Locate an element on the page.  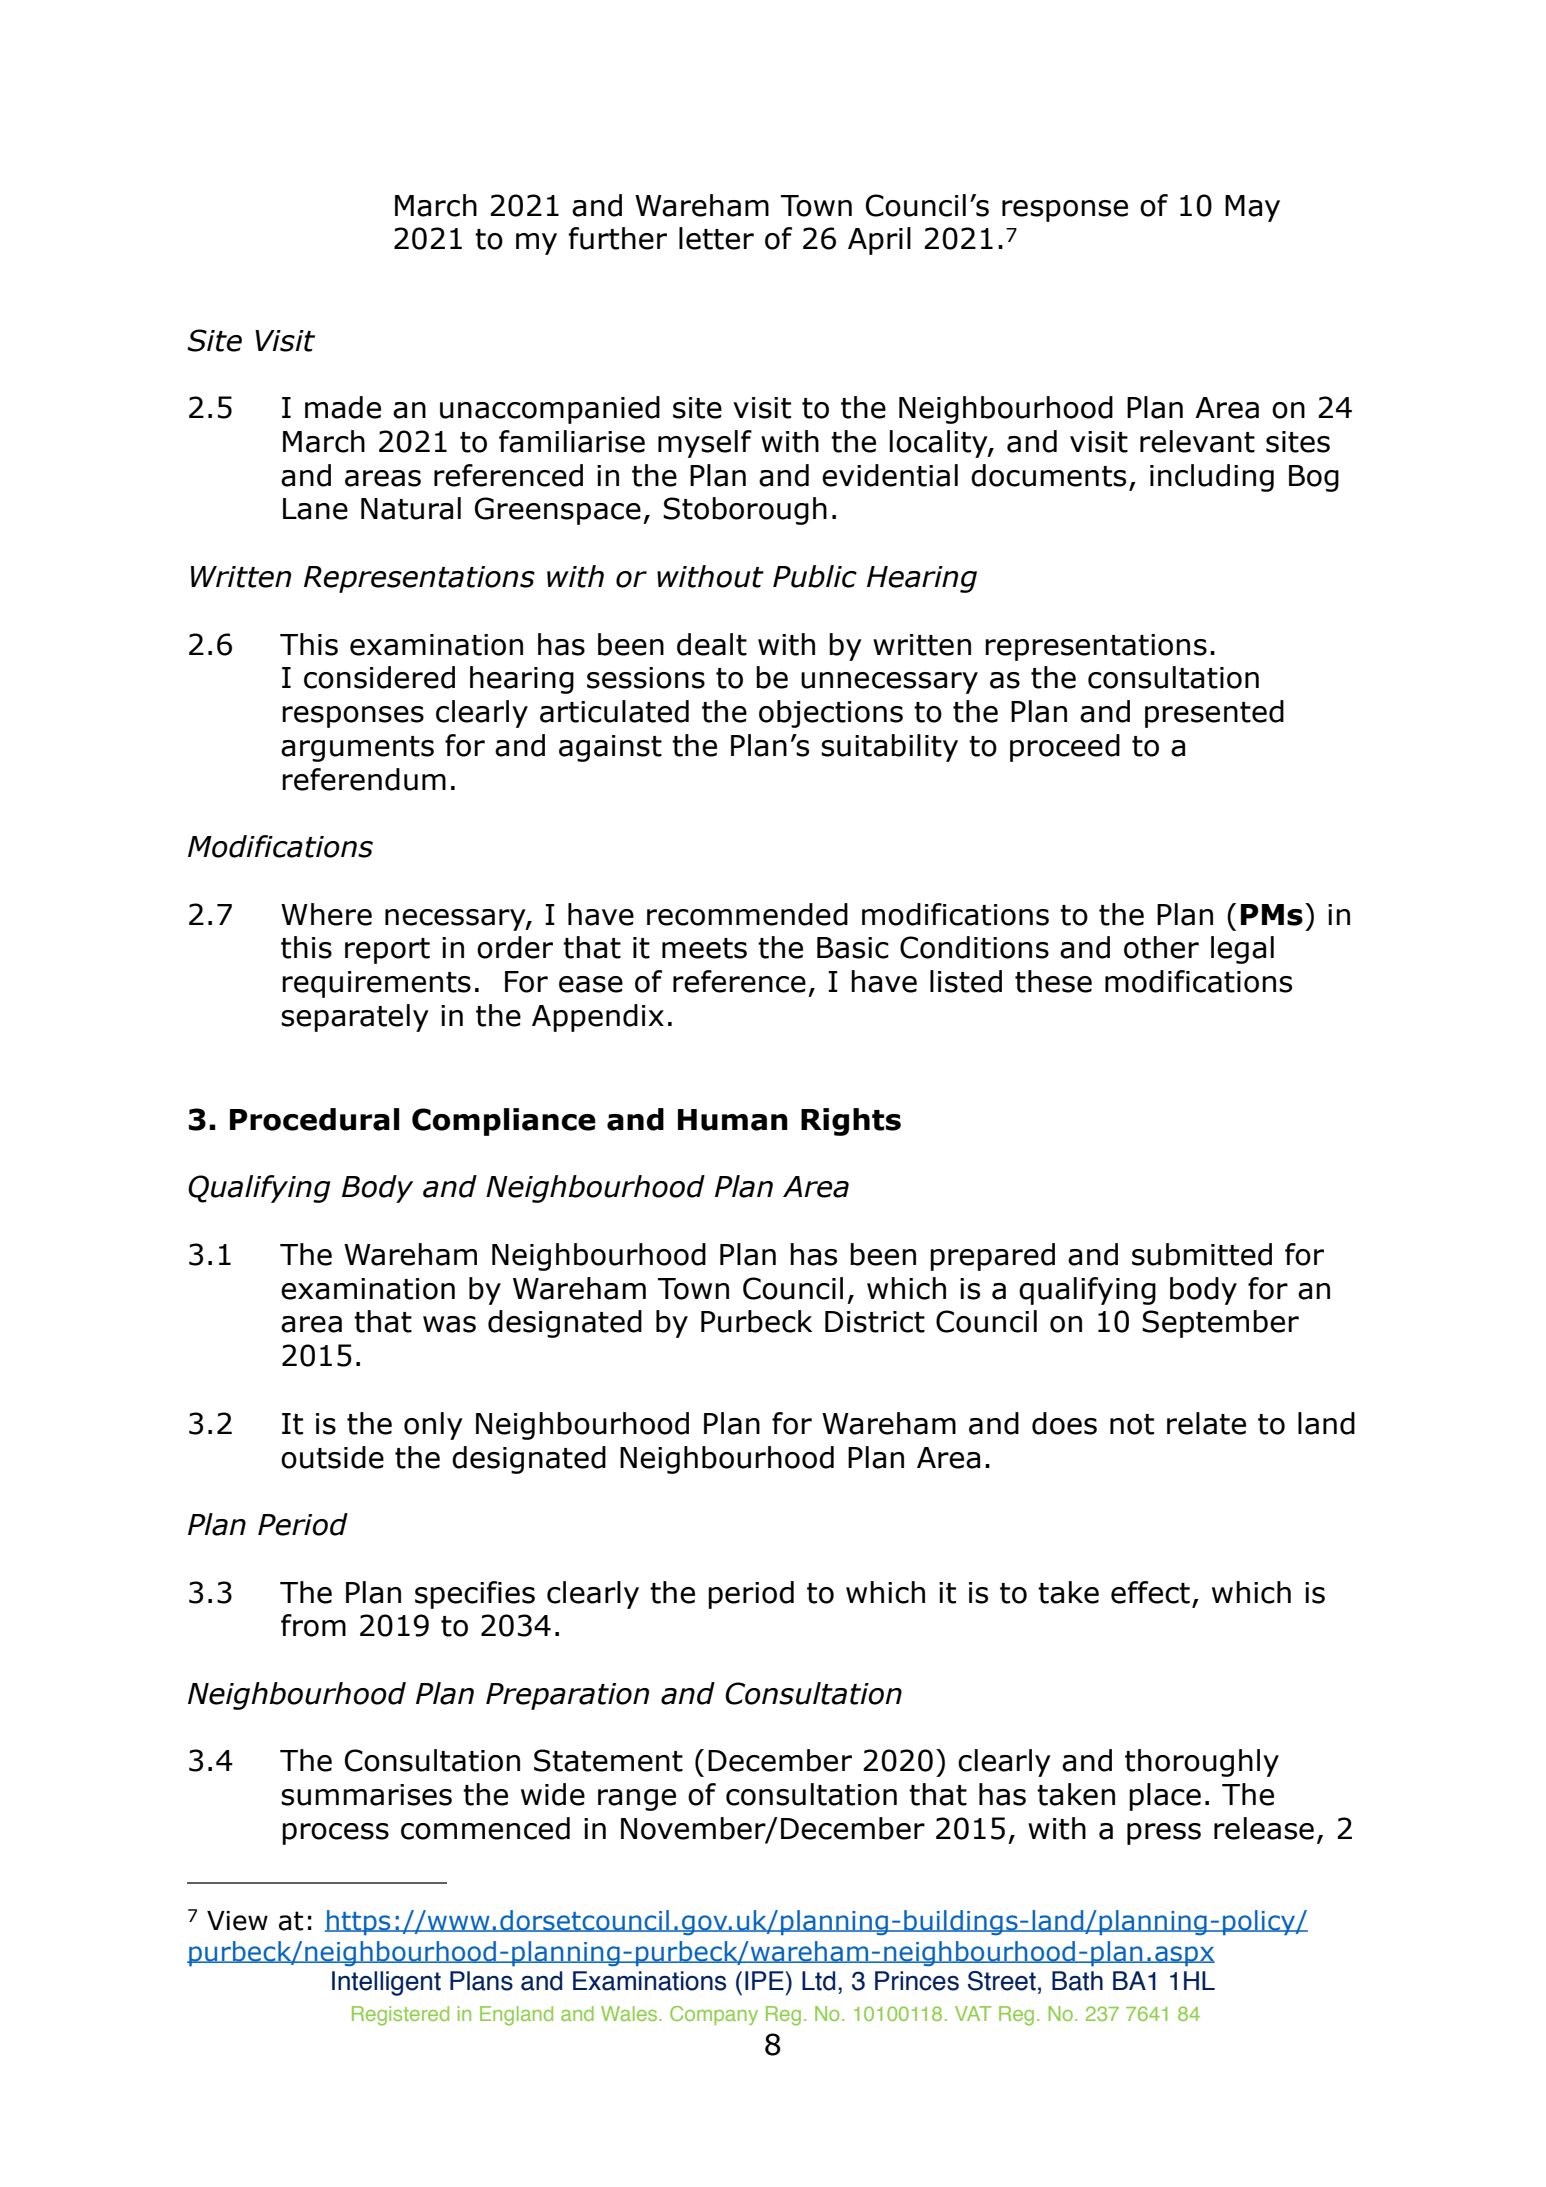
letter is located at coordinates (716, 238).
